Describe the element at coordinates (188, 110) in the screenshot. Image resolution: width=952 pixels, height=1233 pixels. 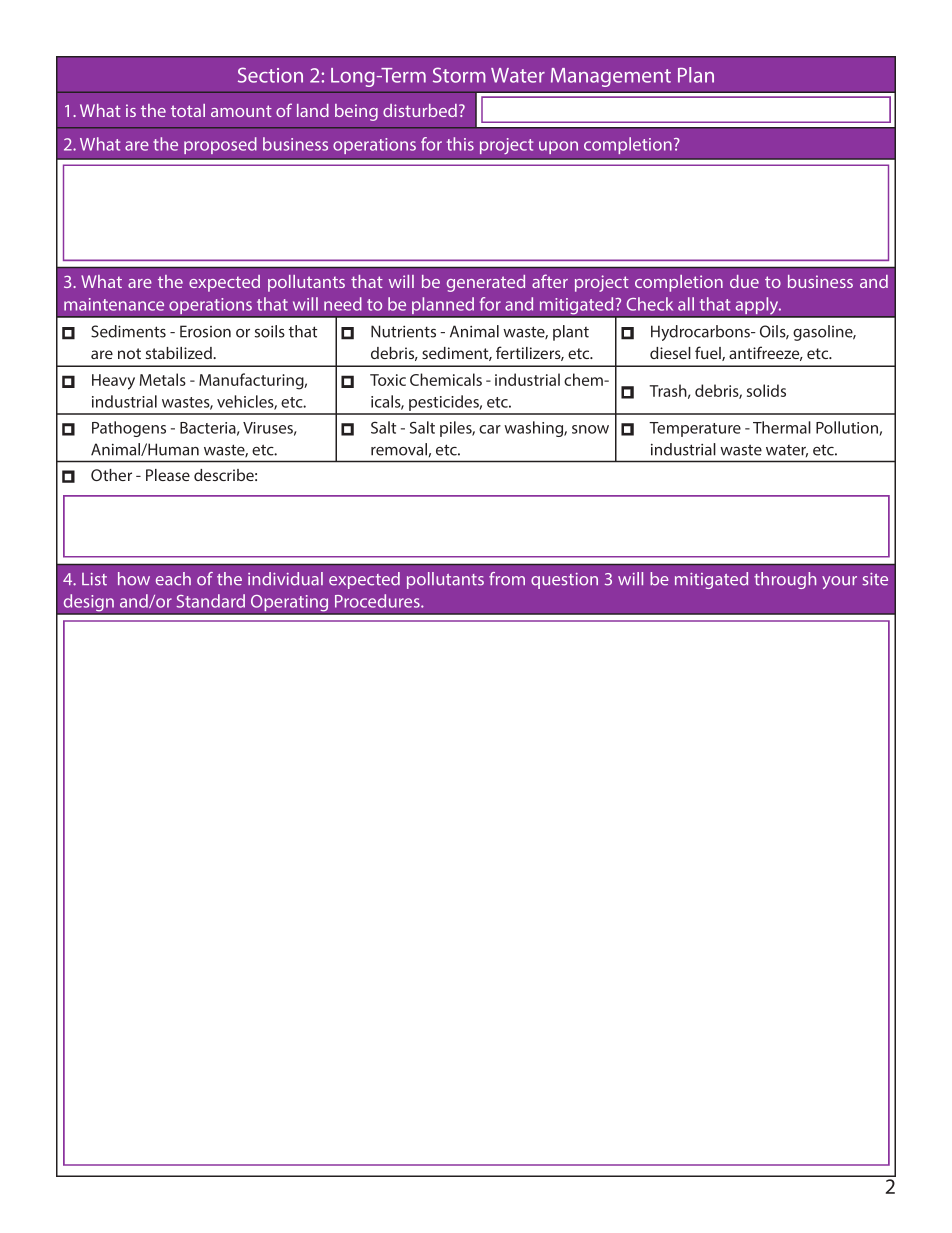
I see `total` at that location.
